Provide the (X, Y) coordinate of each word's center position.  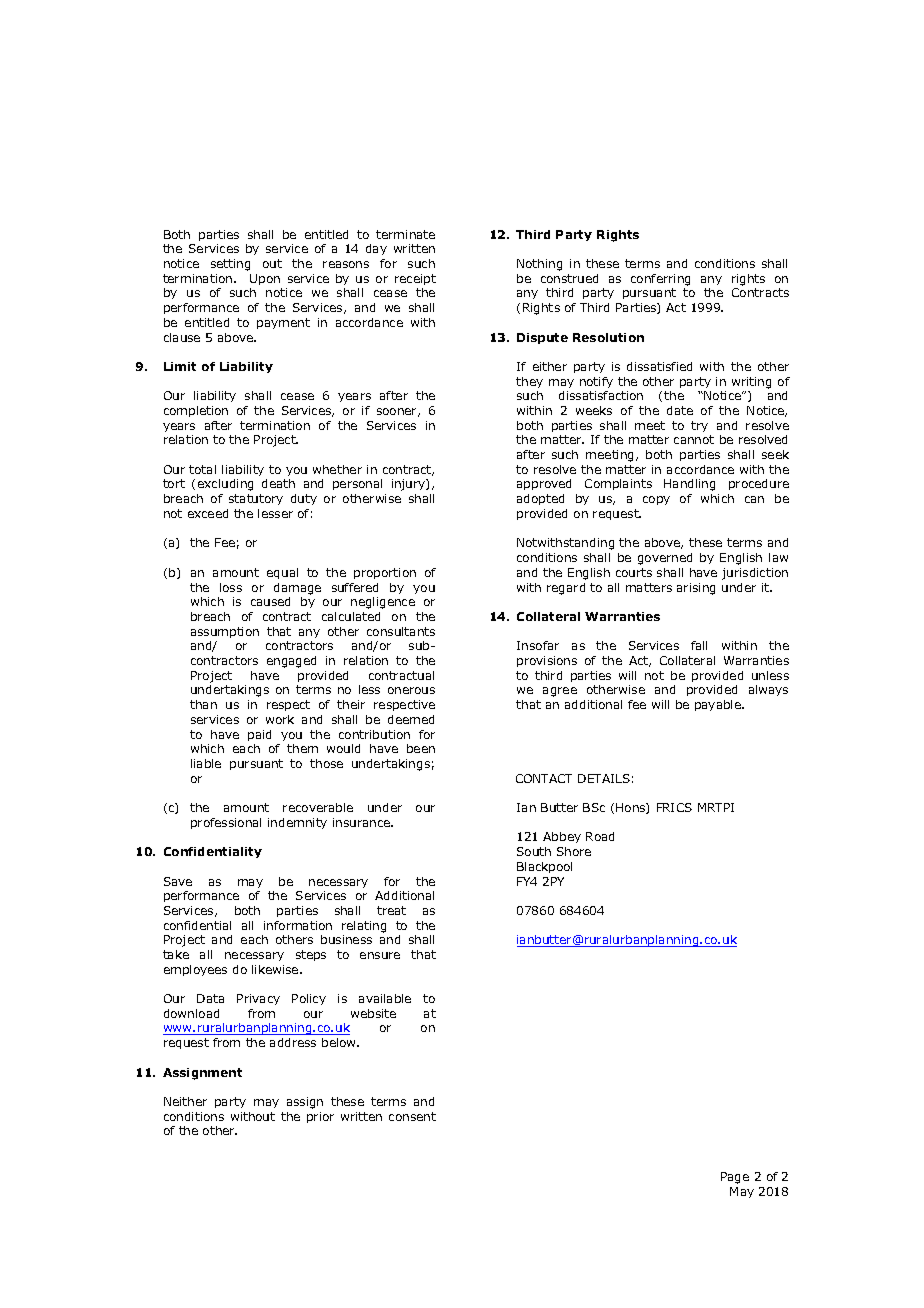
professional (226, 823)
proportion (385, 573)
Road (600, 836)
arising (696, 589)
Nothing (539, 265)
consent (412, 1116)
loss (231, 587)
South (534, 851)
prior (320, 1117)
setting (230, 265)
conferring (660, 280)
